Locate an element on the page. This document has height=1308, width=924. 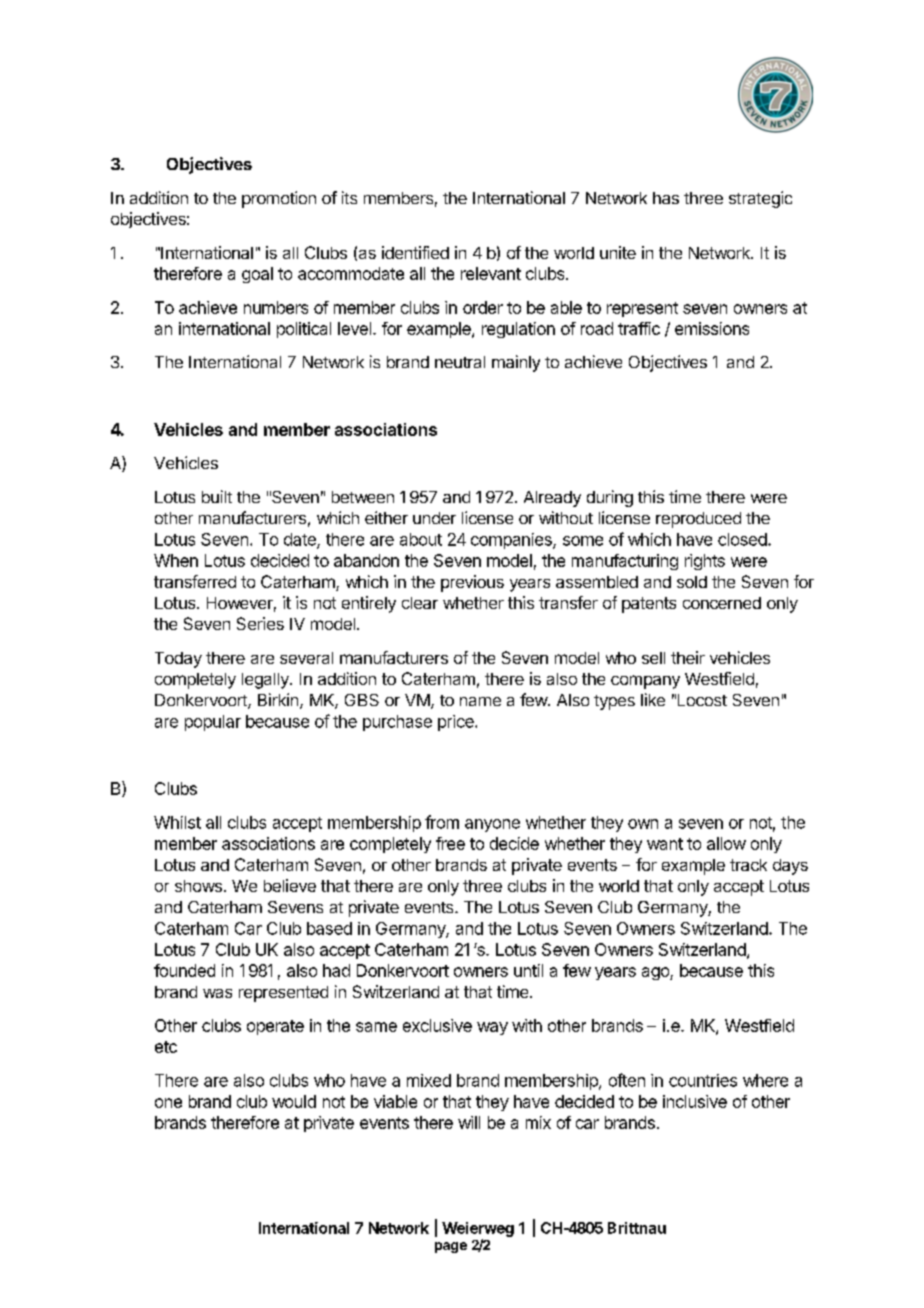
was is located at coordinates (217, 993).
